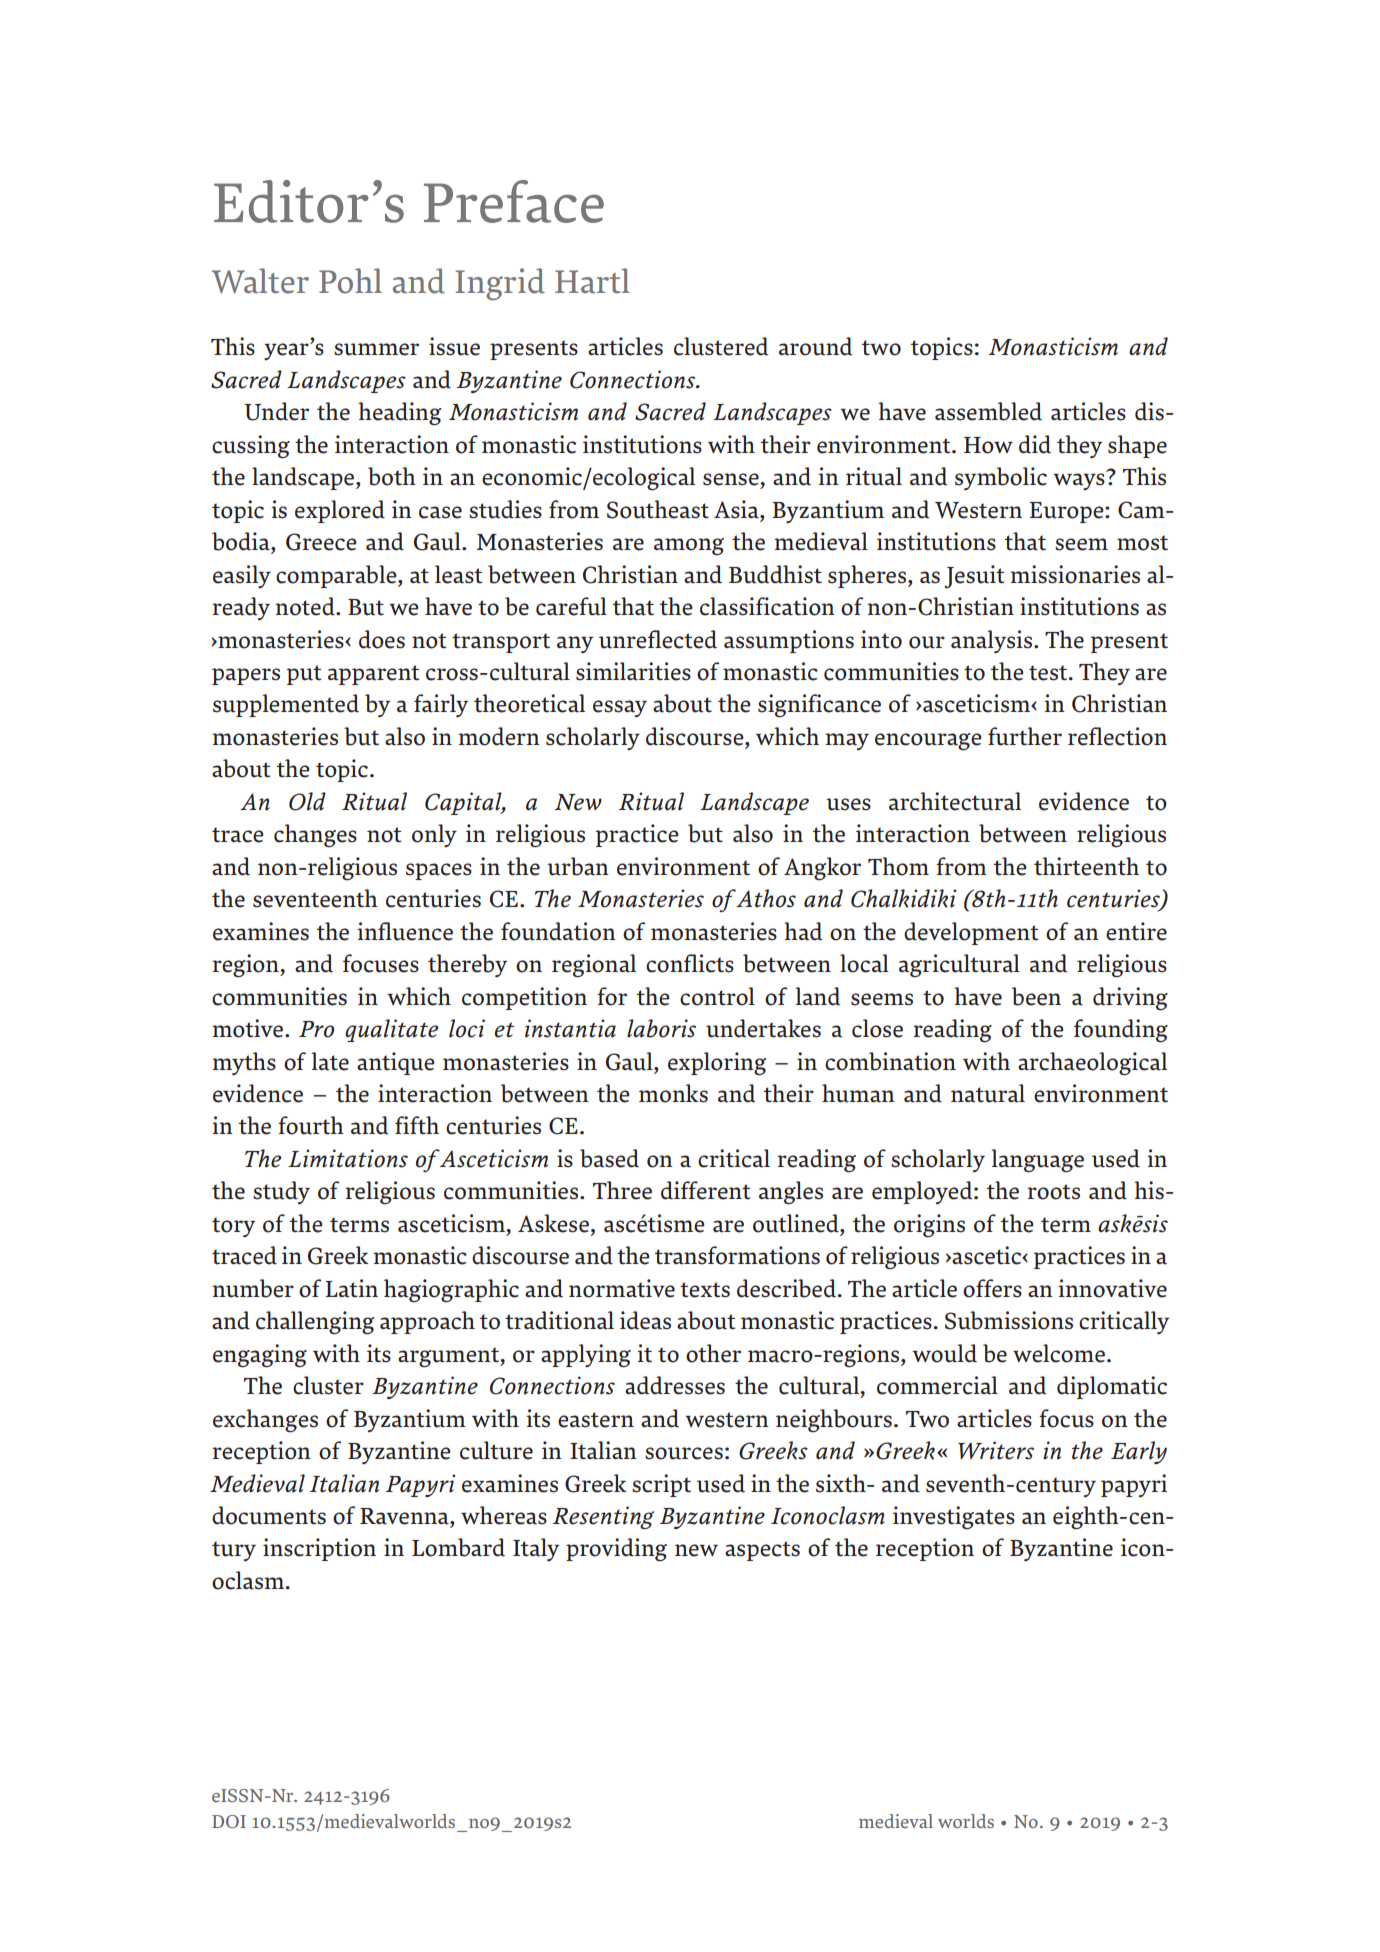  Describe the element at coordinates (675, 1385) in the image. I see `addresses` at that location.
